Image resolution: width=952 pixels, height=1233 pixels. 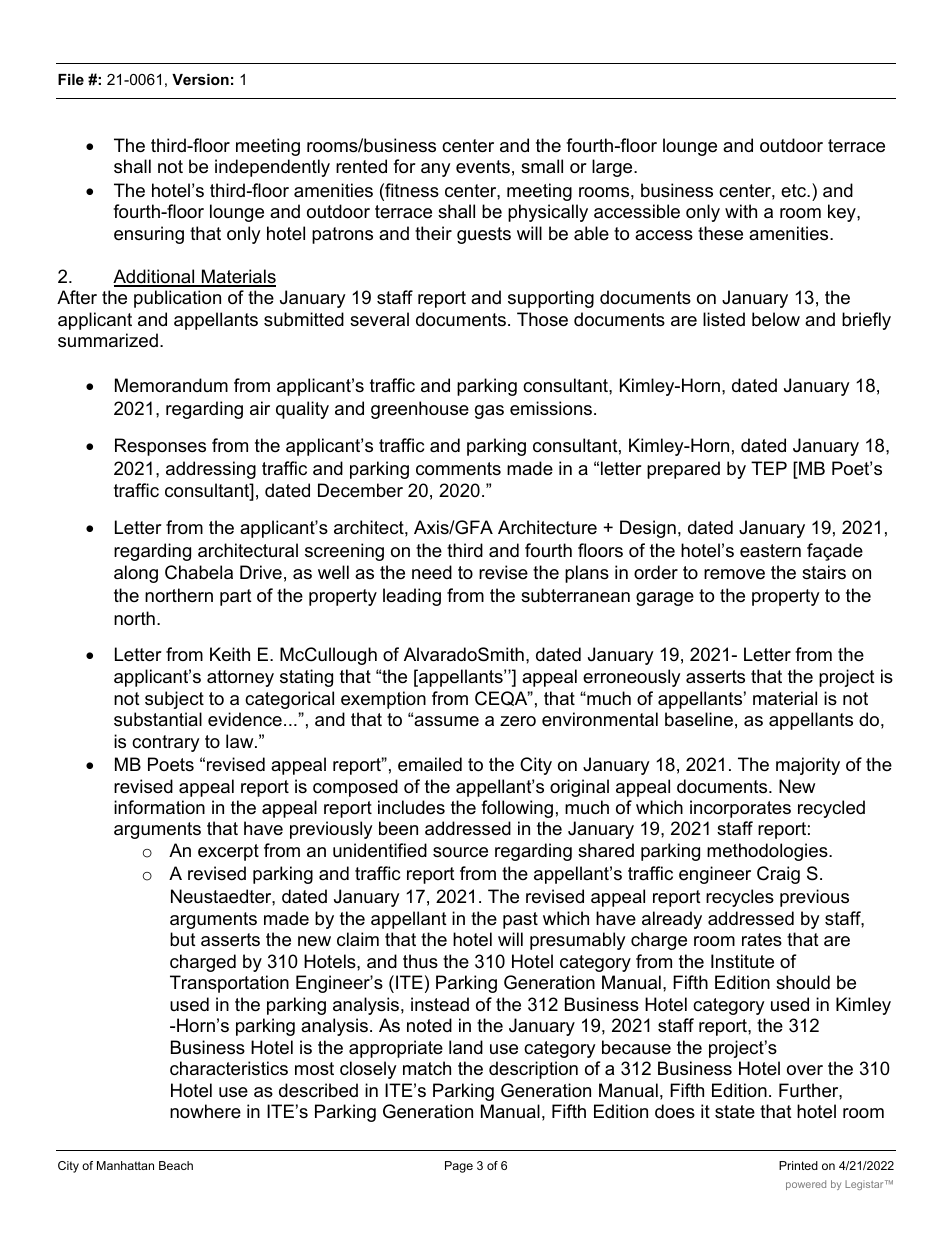 I want to click on leading, so click(x=412, y=597).
